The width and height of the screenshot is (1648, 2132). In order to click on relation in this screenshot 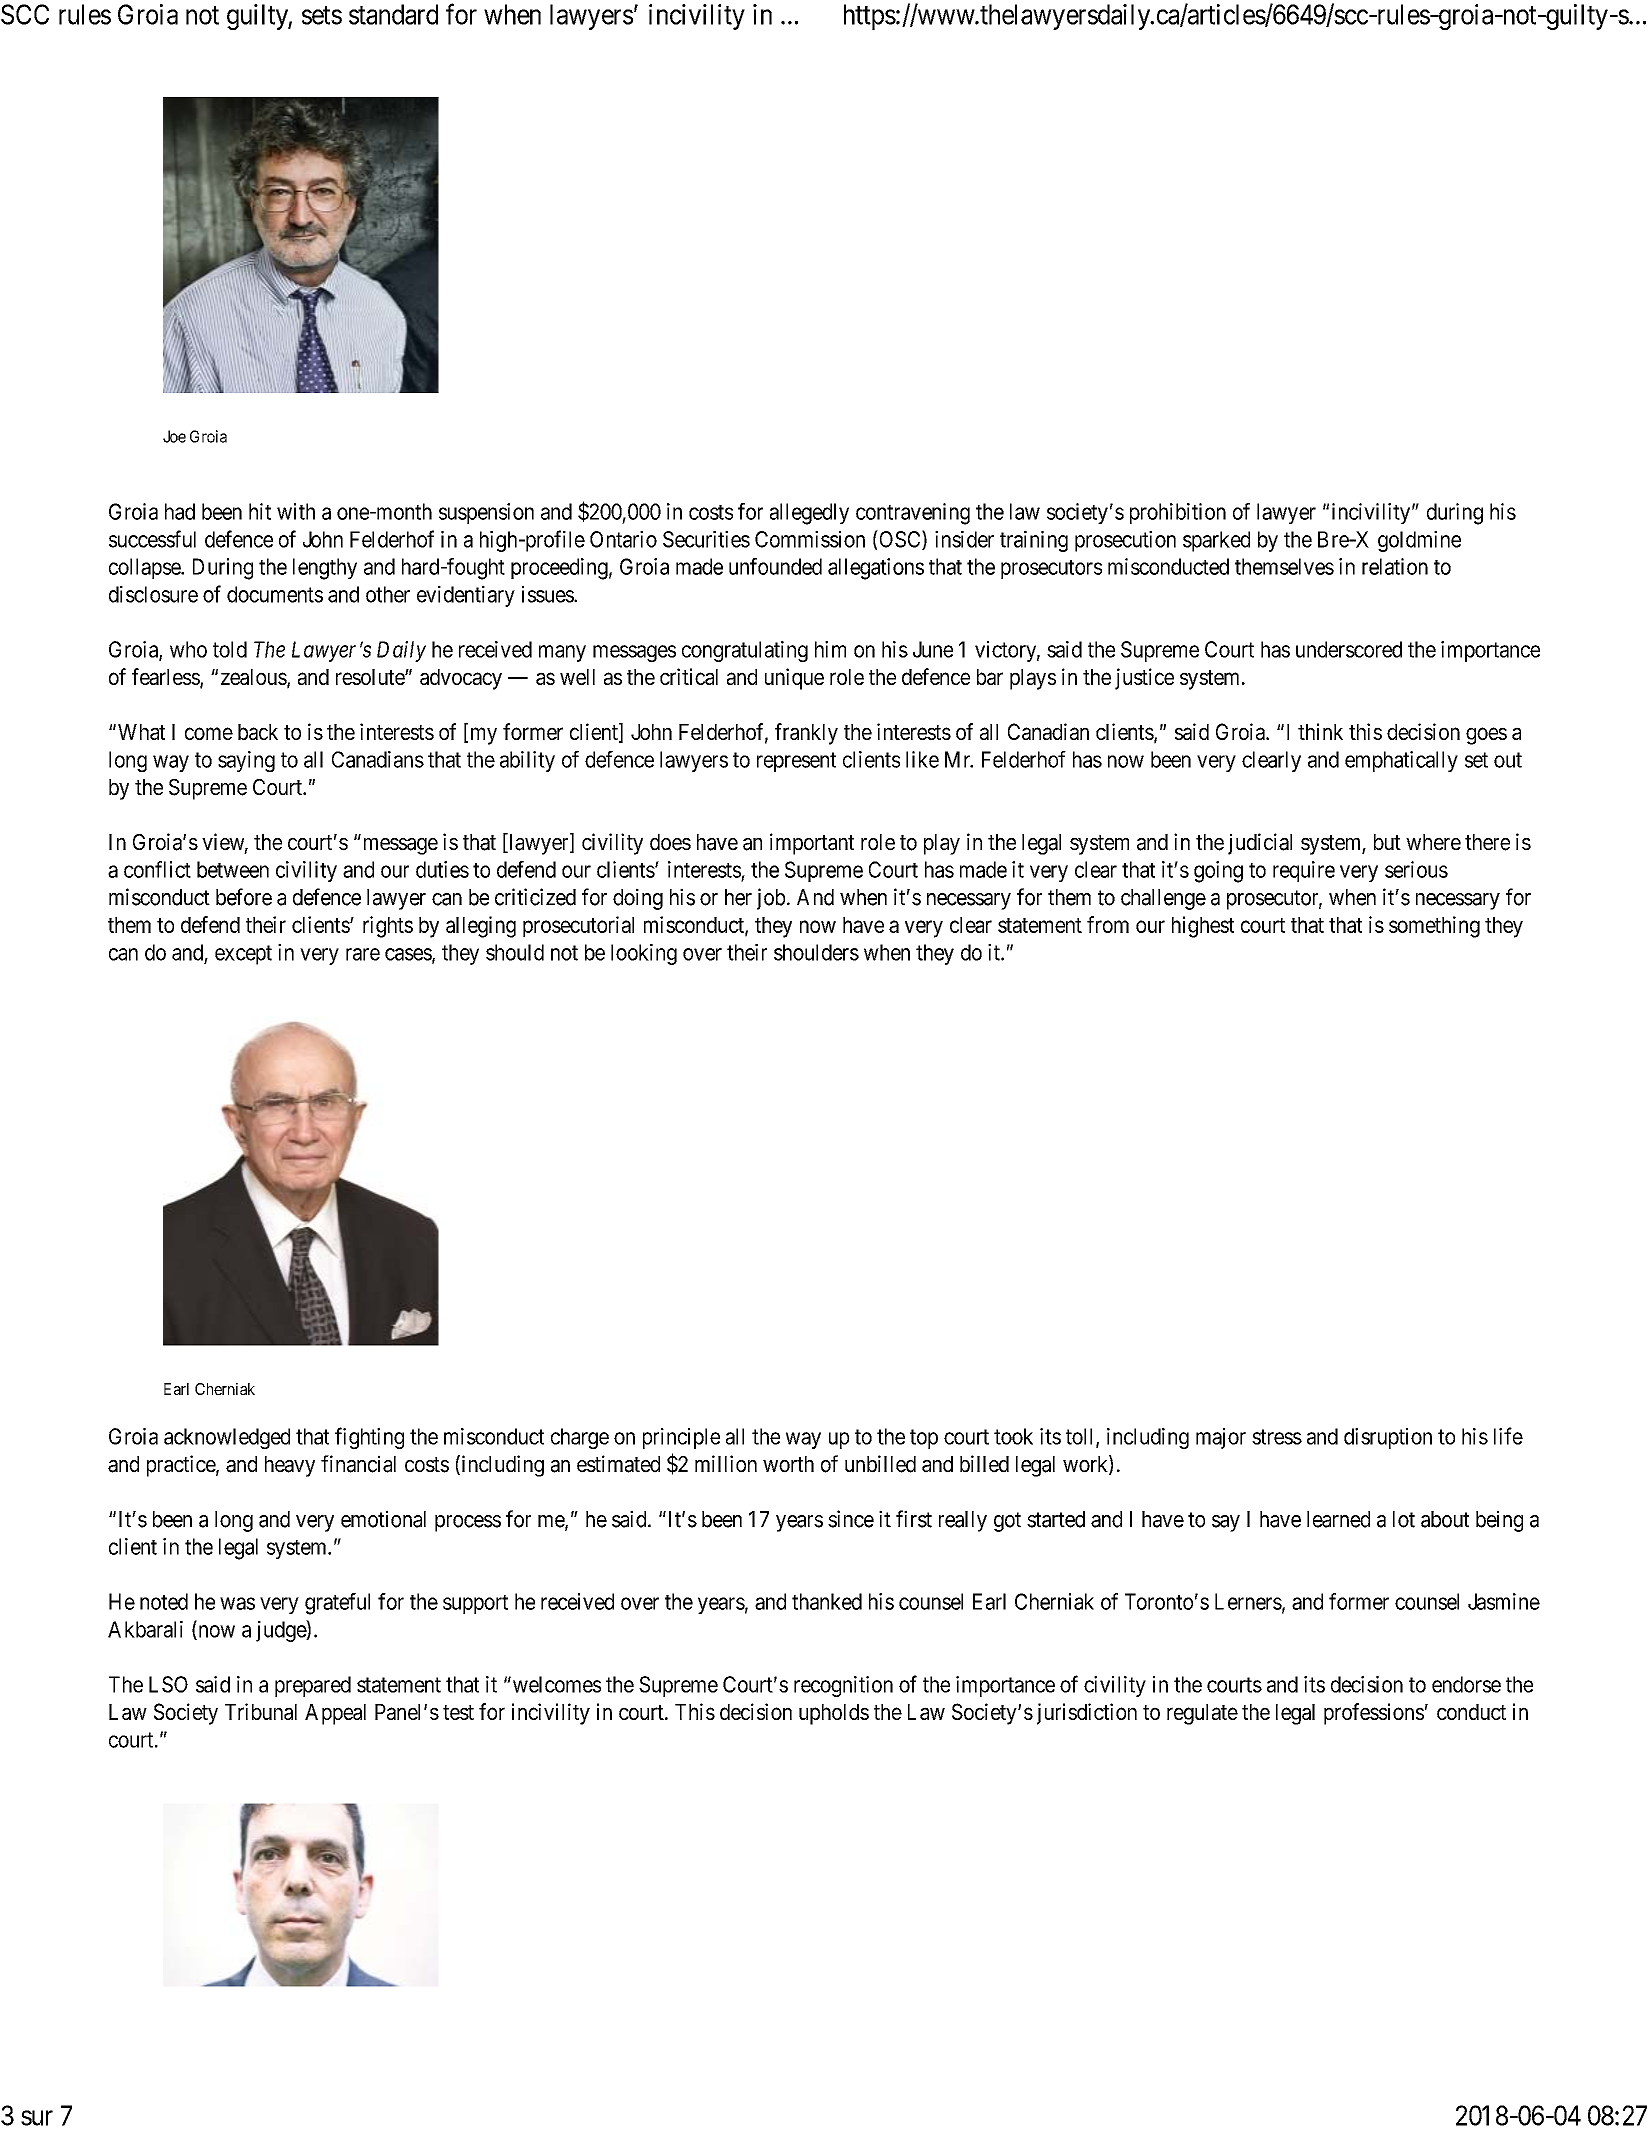, I will do `click(1395, 566)`.
